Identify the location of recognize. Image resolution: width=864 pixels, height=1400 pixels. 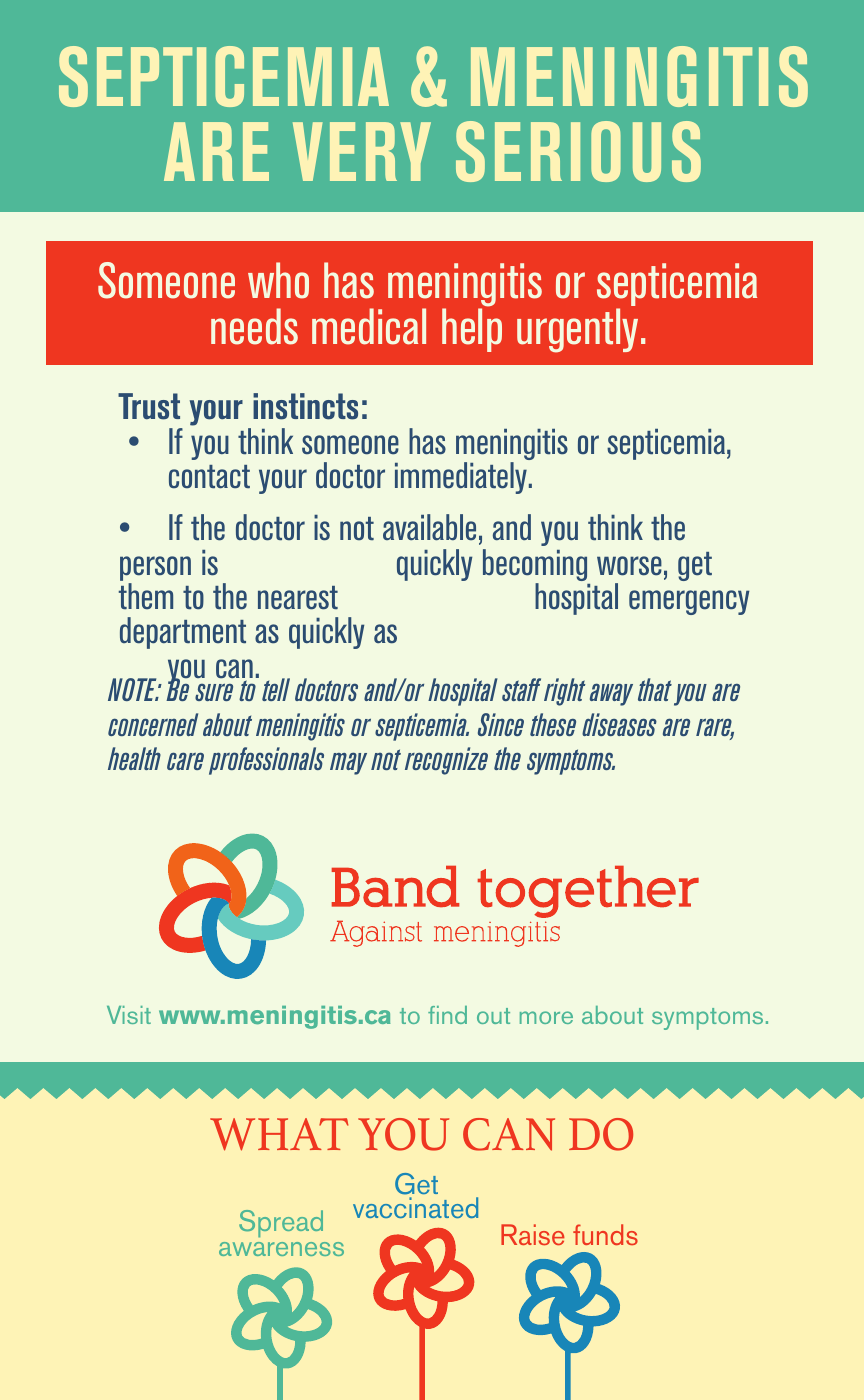
(446, 761).
